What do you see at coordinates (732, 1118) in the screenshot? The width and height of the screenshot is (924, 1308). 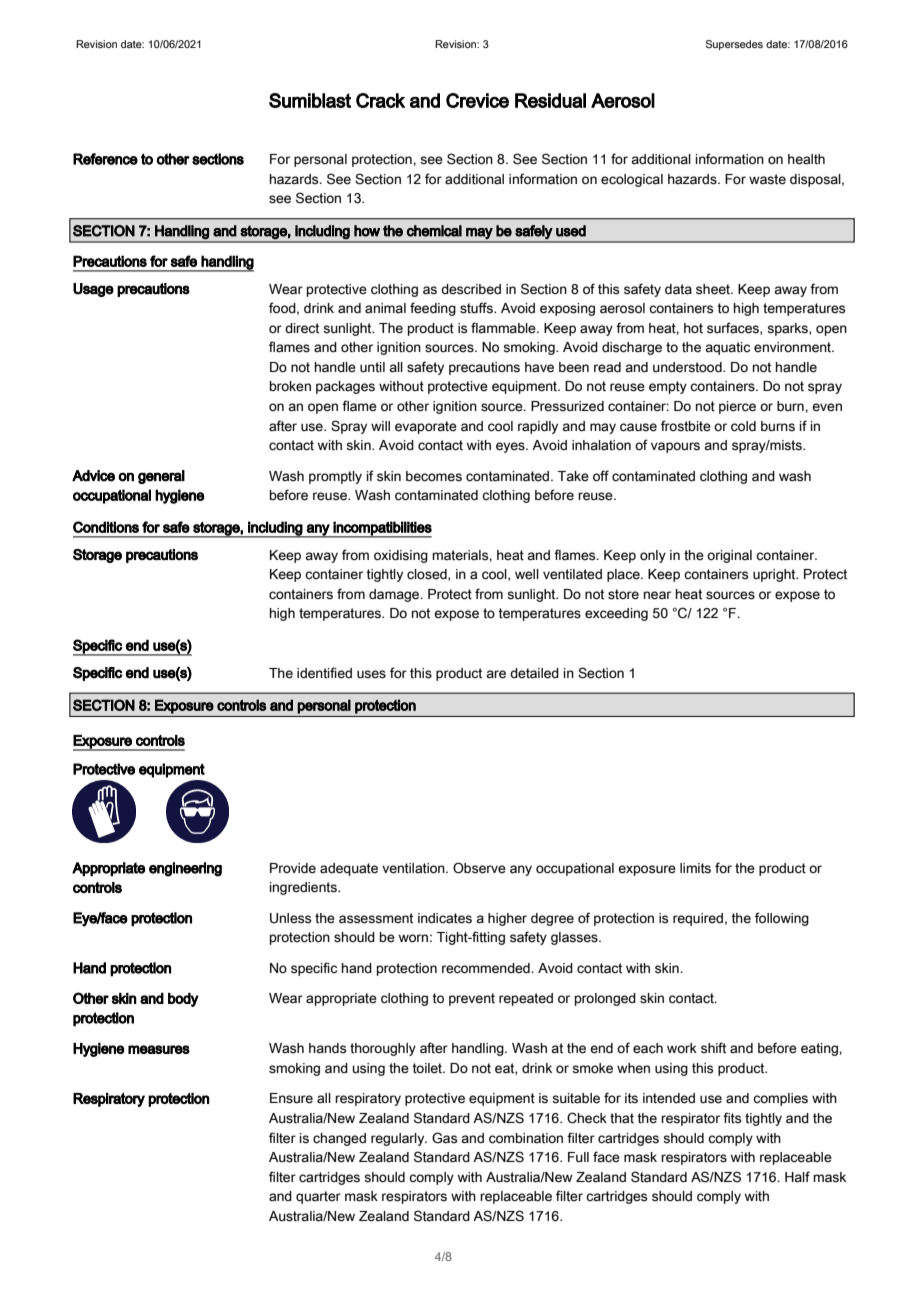 I see `fits` at bounding box center [732, 1118].
